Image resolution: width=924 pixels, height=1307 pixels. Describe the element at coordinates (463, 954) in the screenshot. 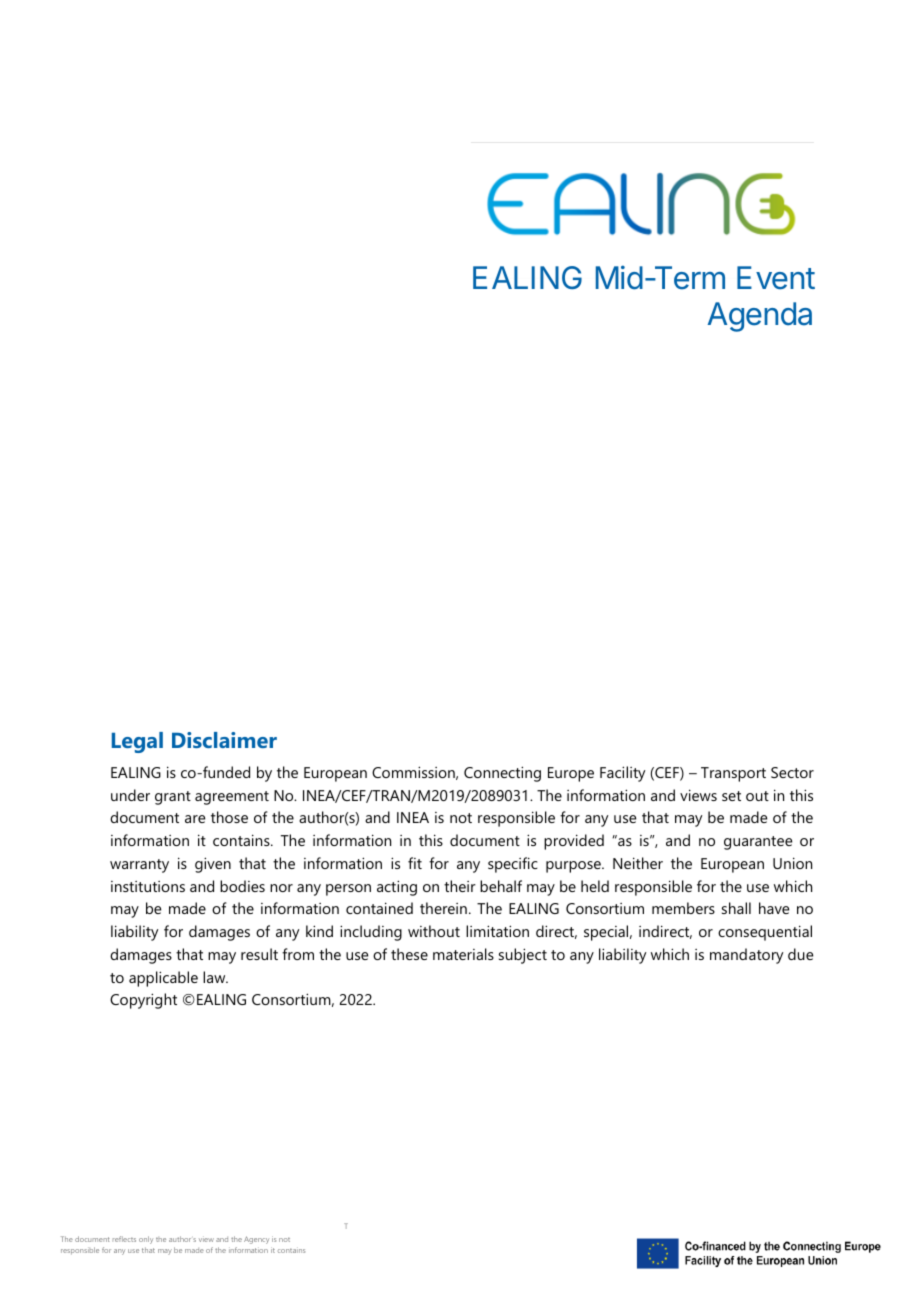

I see `materials` at that location.
